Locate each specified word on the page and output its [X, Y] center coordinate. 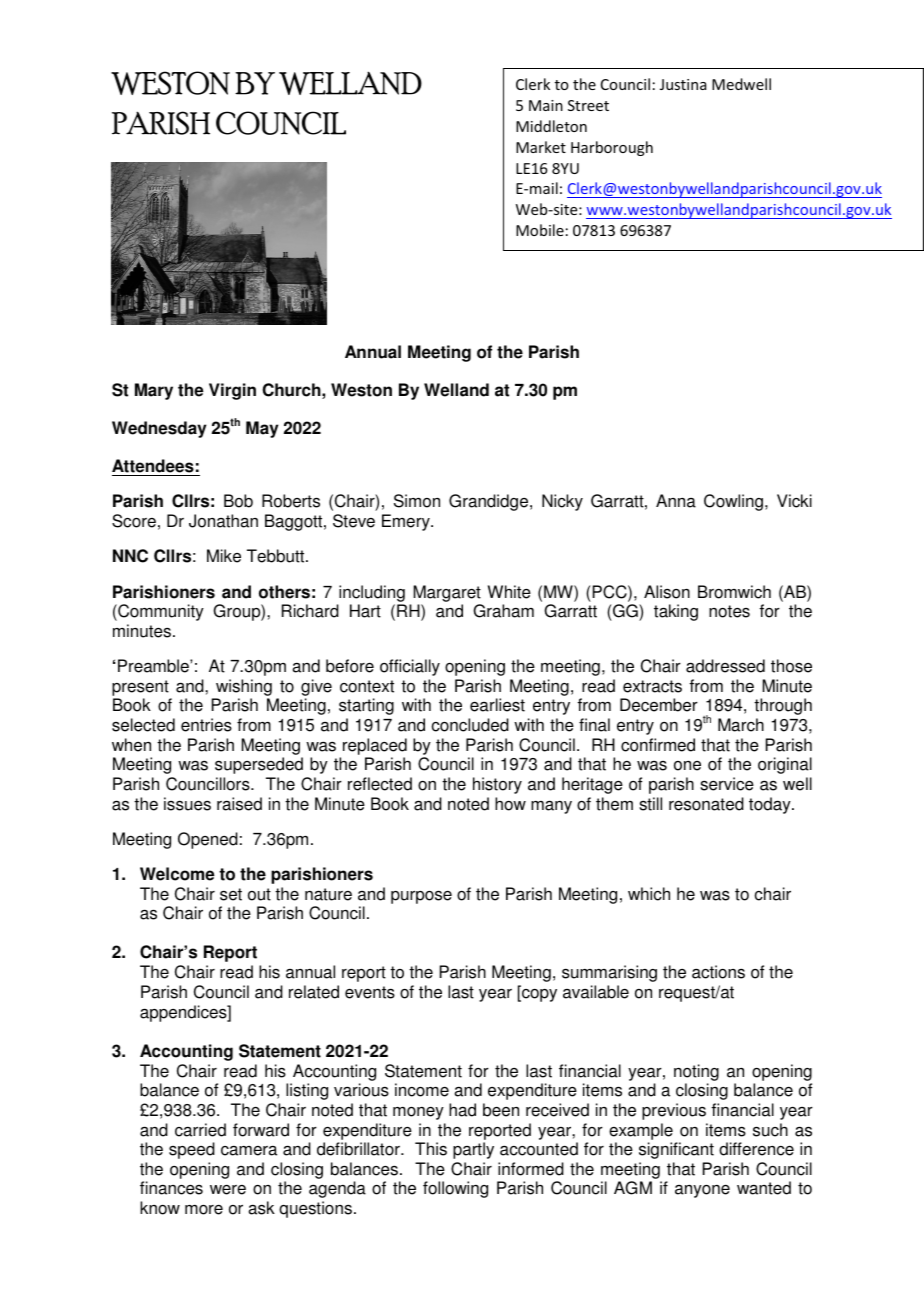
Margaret [447, 593]
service [727, 784]
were [228, 1190]
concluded [470, 725]
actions [718, 972]
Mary [154, 391]
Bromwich [734, 592]
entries [206, 725]
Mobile [540, 230]
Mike [224, 556]
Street [588, 105]
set [231, 894]
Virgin [232, 391]
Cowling [733, 502]
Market [541, 147]
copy [538, 995]
